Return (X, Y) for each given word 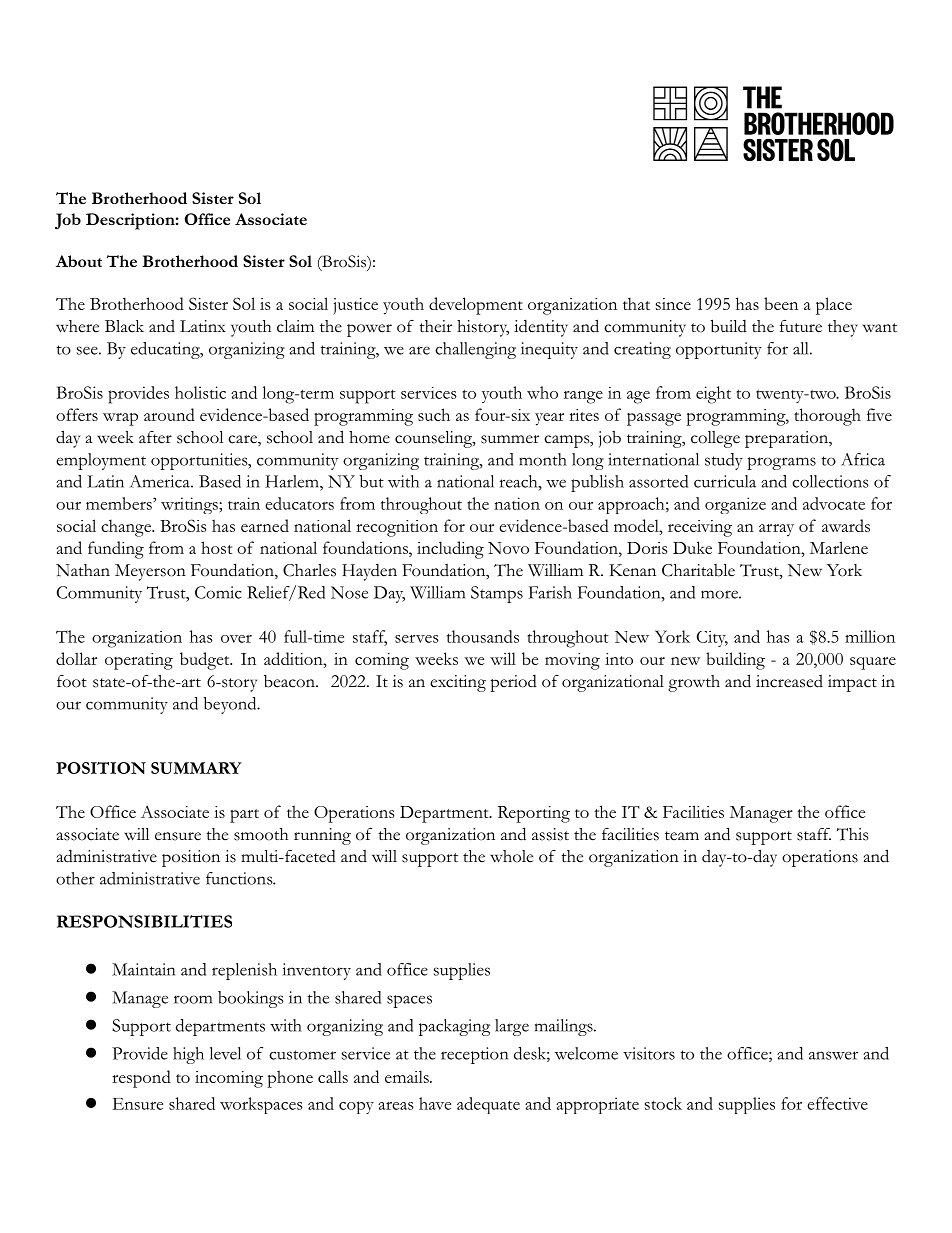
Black (124, 326)
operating (139, 661)
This (852, 834)
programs (781, 463)
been (781, 303)
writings (190, 505)
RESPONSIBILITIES (144, 921)
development (476, 306)
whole (511, 856)
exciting (458, 683)
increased (789, 681)
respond (141, 1079)
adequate (488, 1105)
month (543, 459)
